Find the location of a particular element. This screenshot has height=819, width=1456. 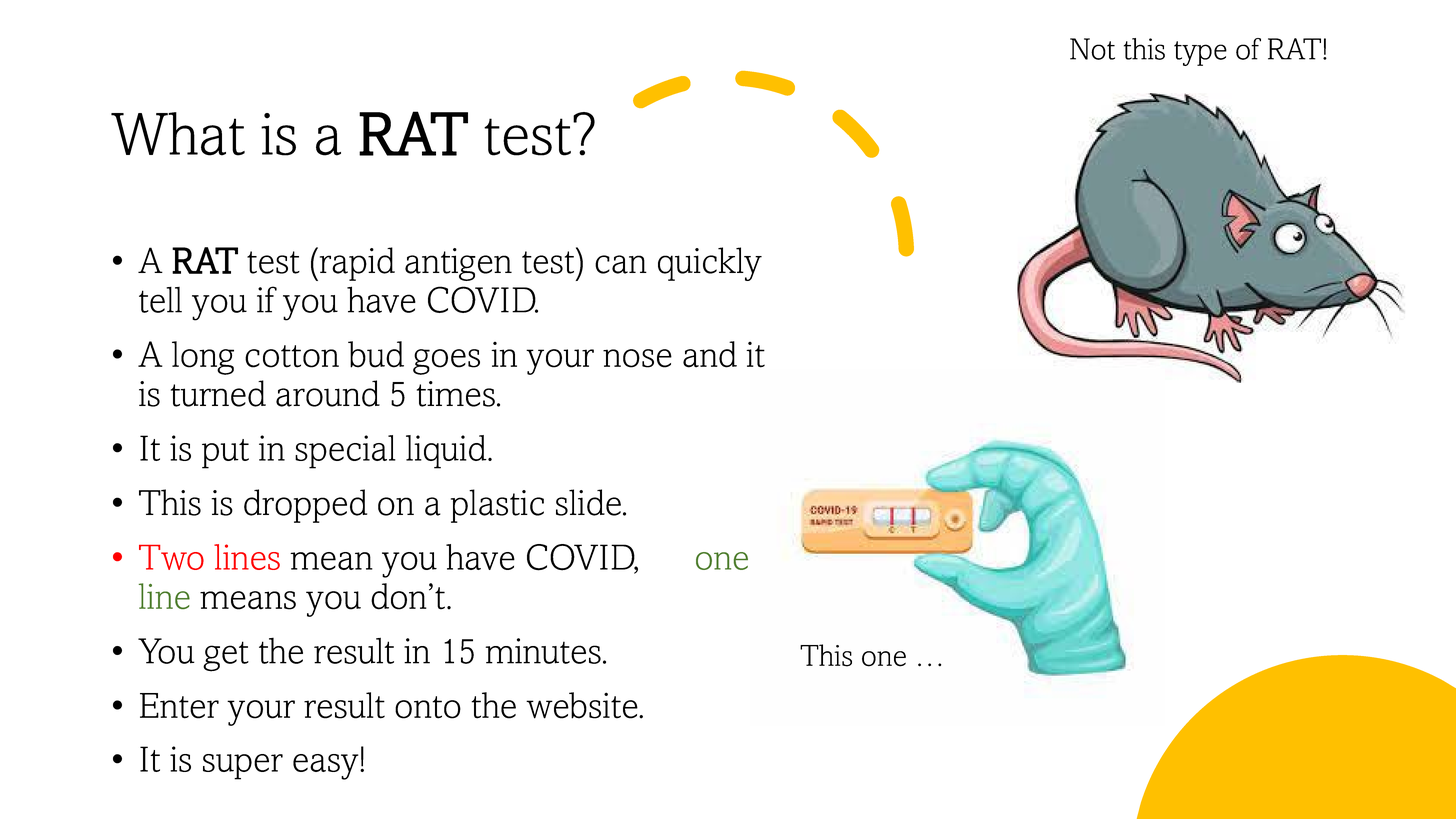

website is located at coordinates (583, 705).
